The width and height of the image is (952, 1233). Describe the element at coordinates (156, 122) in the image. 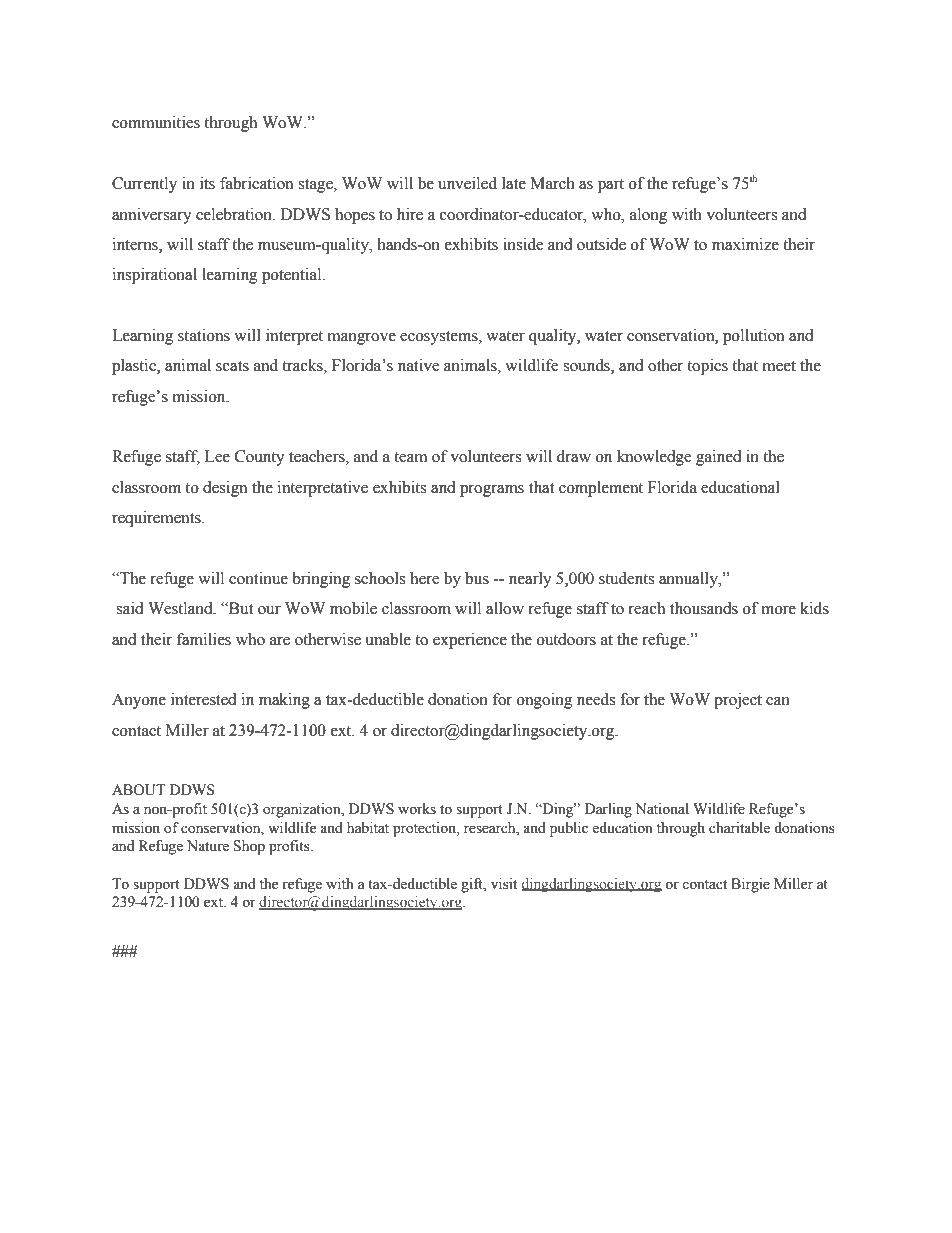

I see `communities` at that location.
